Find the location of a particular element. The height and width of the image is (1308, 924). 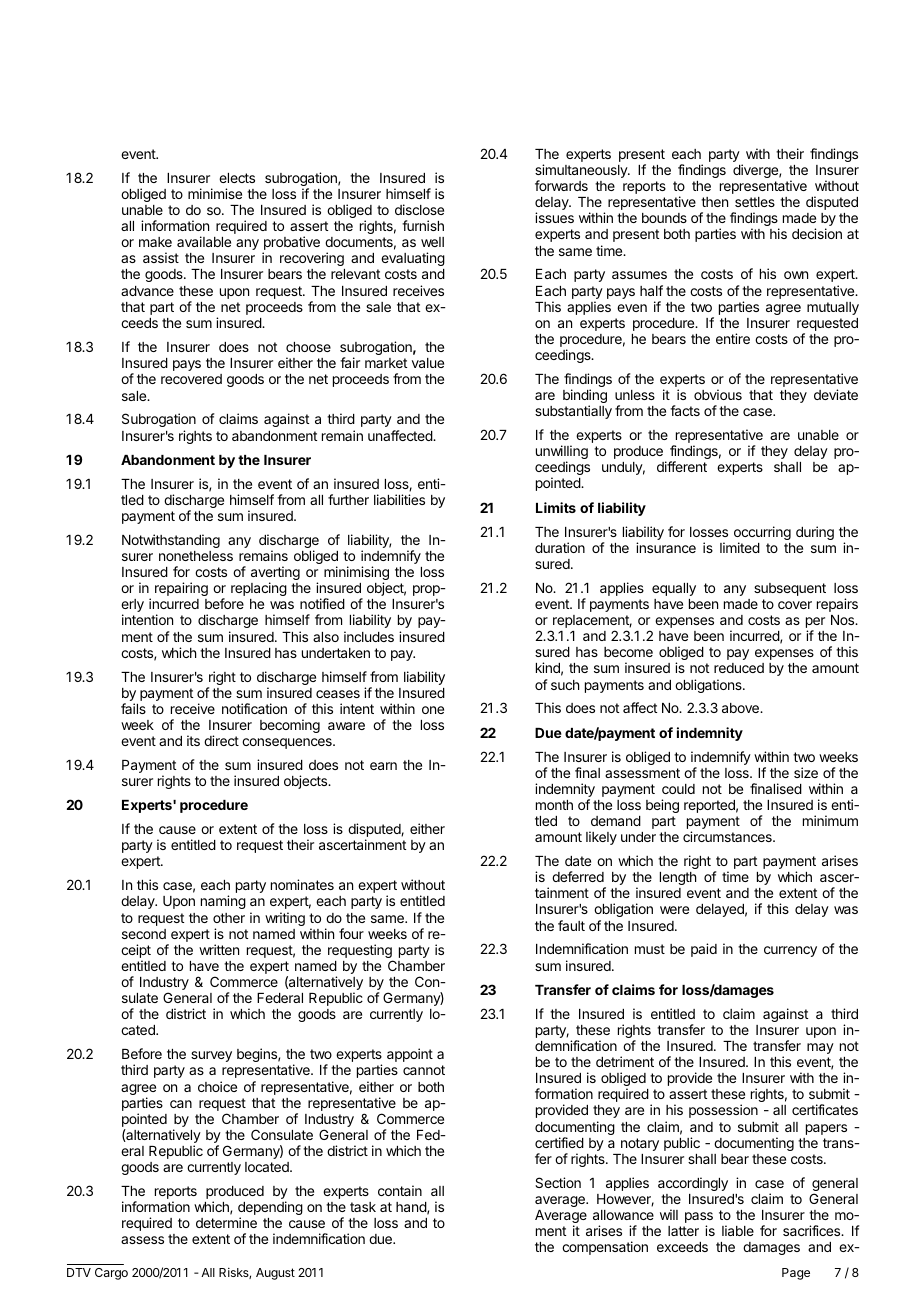

earn is located at coordinates (383, 766).
